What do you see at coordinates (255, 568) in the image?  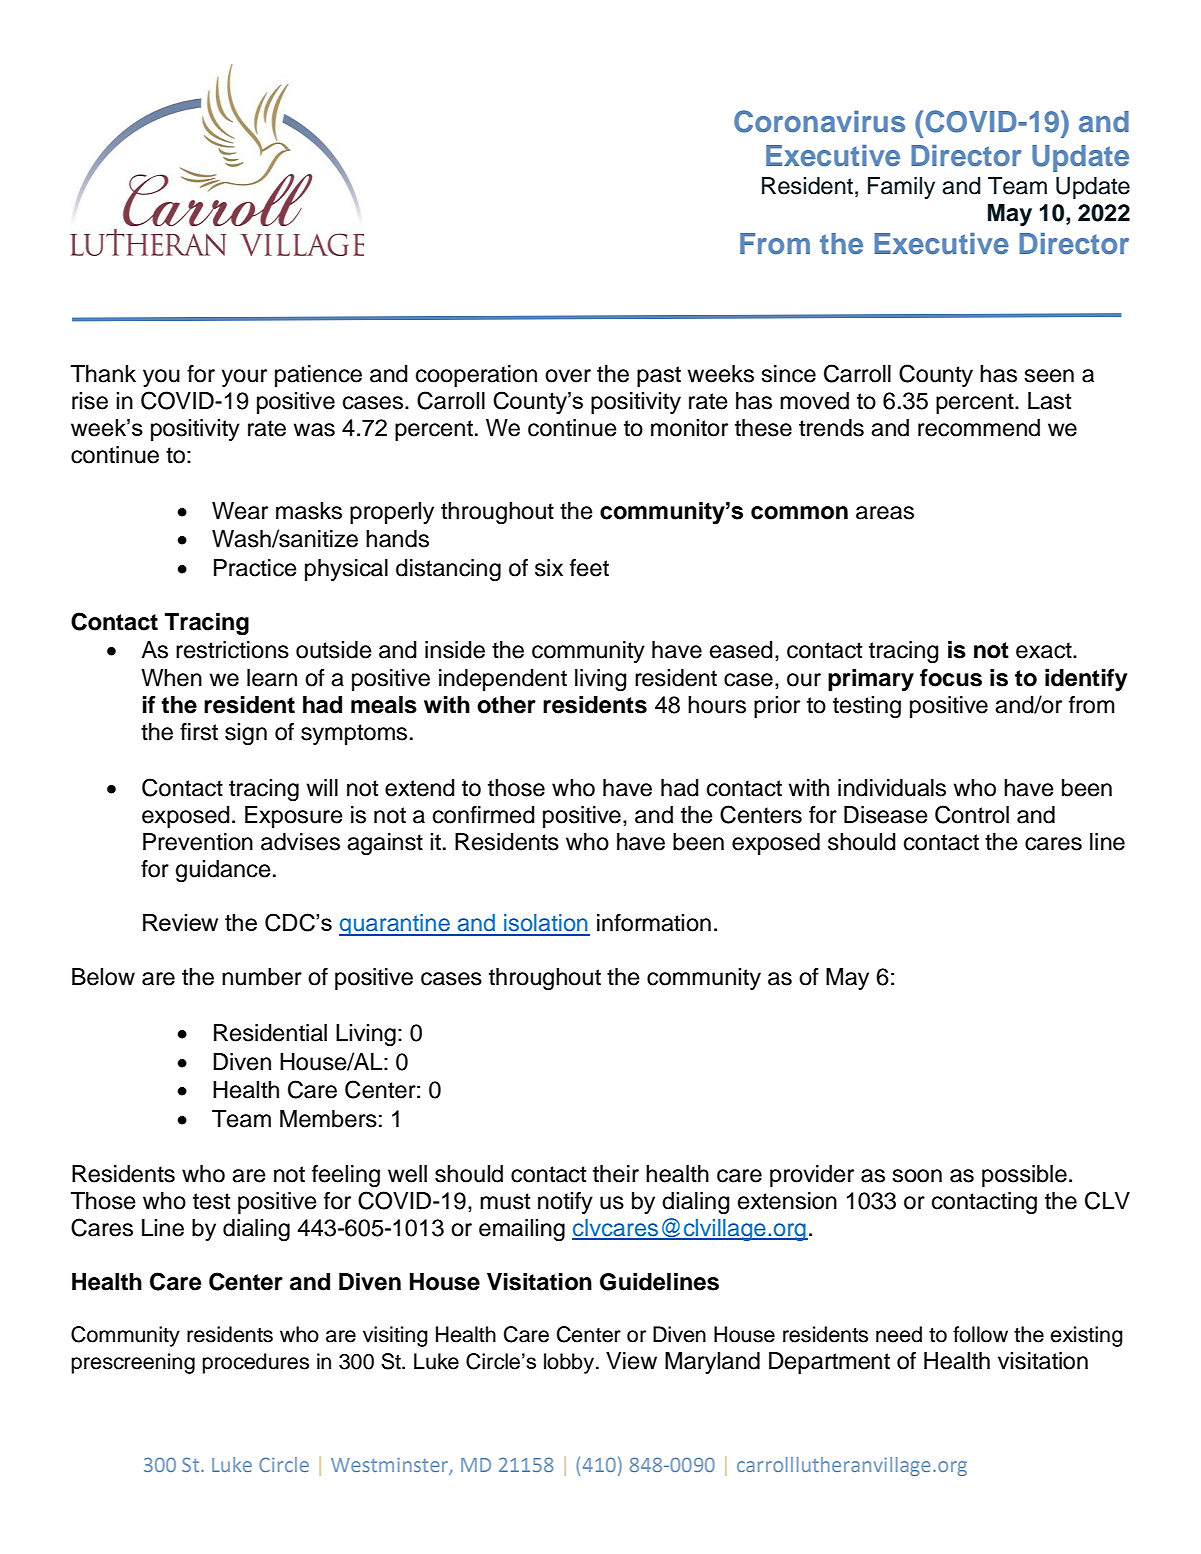 I see `Practice` at bounding box center [255, 568].
